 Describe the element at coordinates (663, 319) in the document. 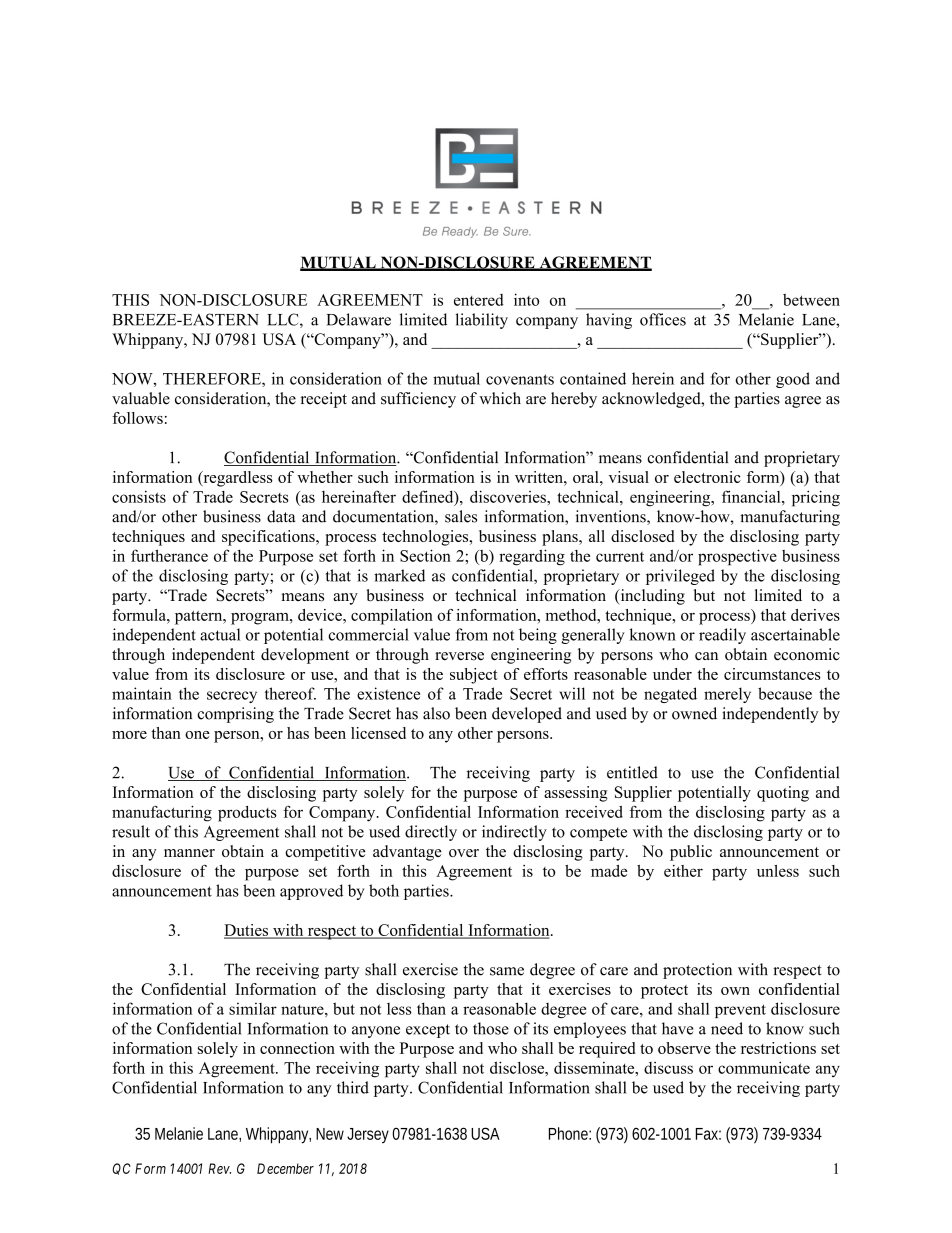

I see `offices` at that location.
